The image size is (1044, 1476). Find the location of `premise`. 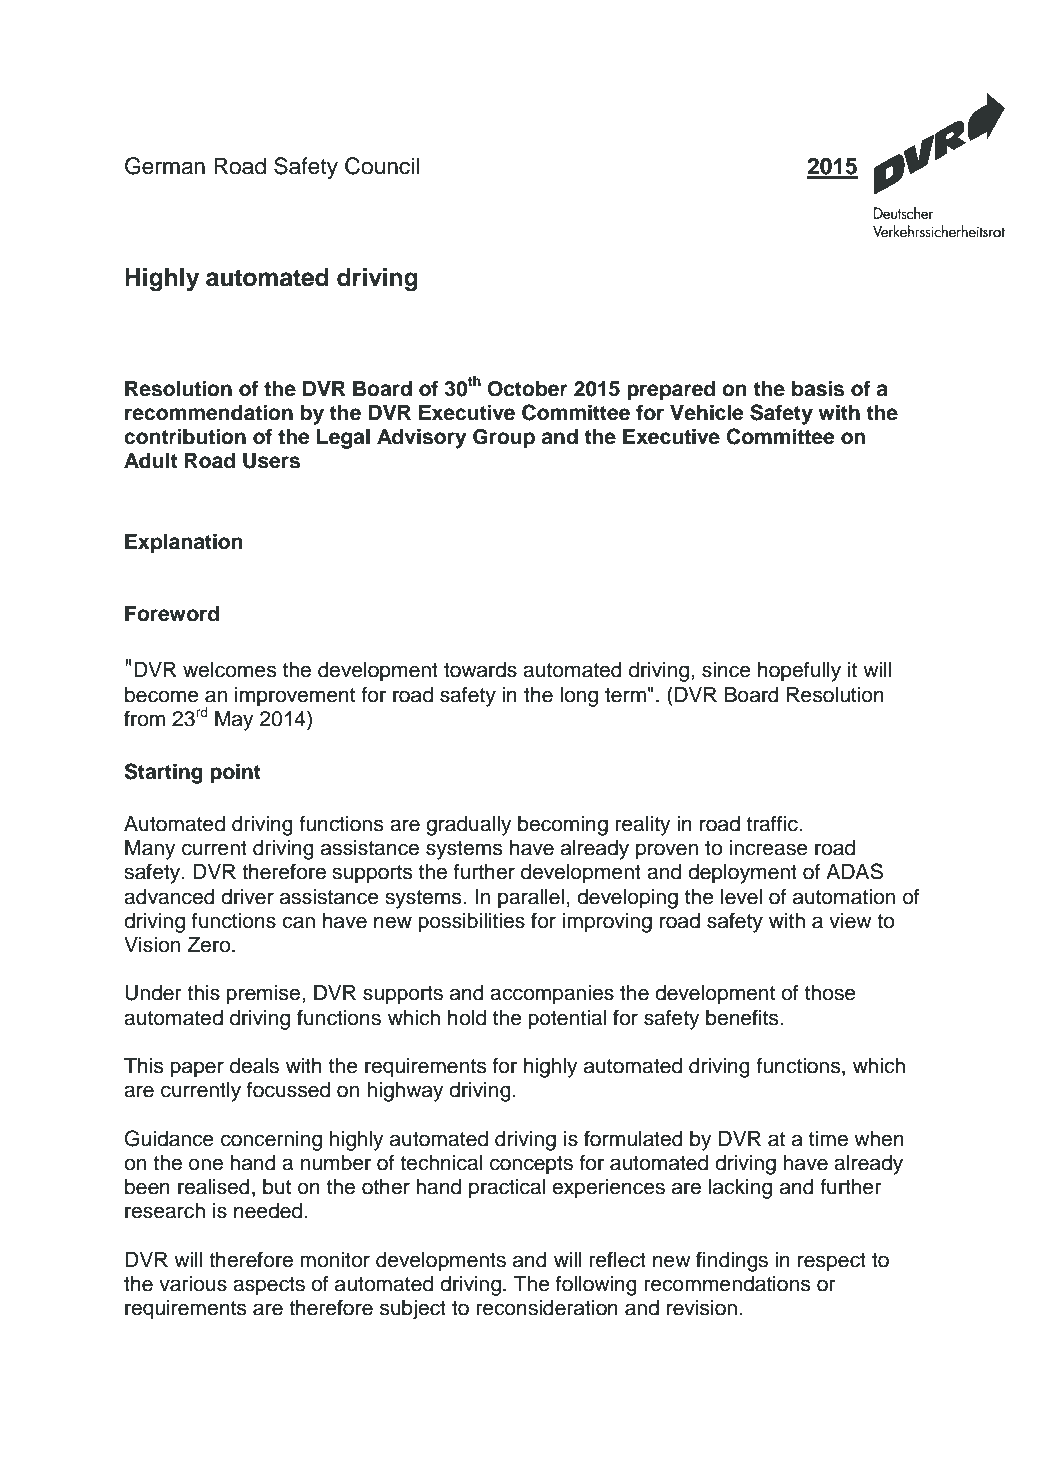

premise is located at coordinates (263, 995).
